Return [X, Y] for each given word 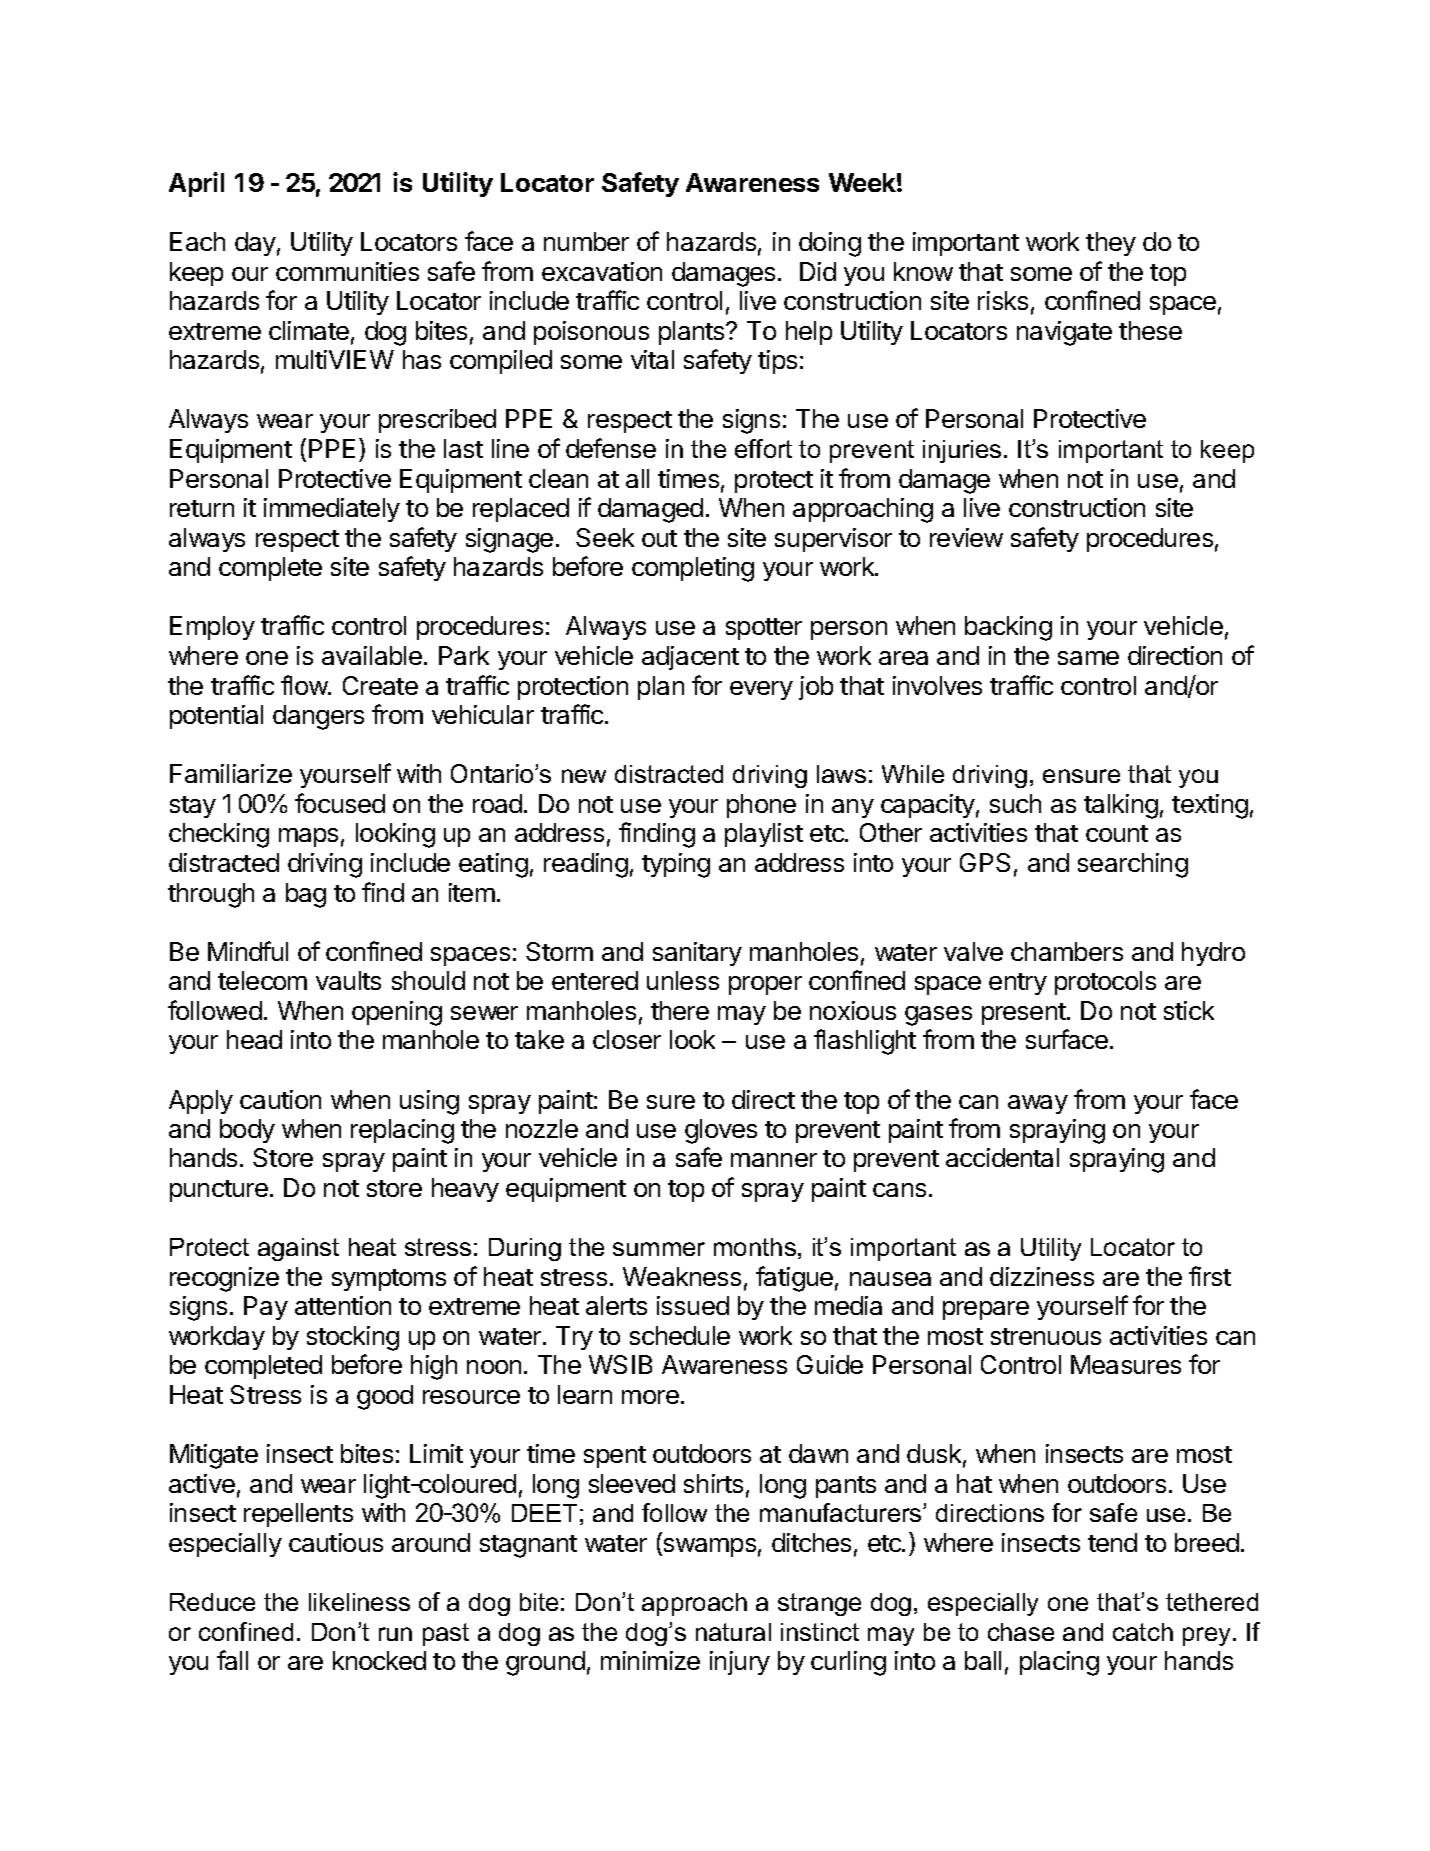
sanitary [697, 954]
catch [1143, 1632]
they [1111, 244]
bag [306, 895]
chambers [1067, 951]
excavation [602, 271]
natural [733, 1632]
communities [347, 271]
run [395, 1634]
